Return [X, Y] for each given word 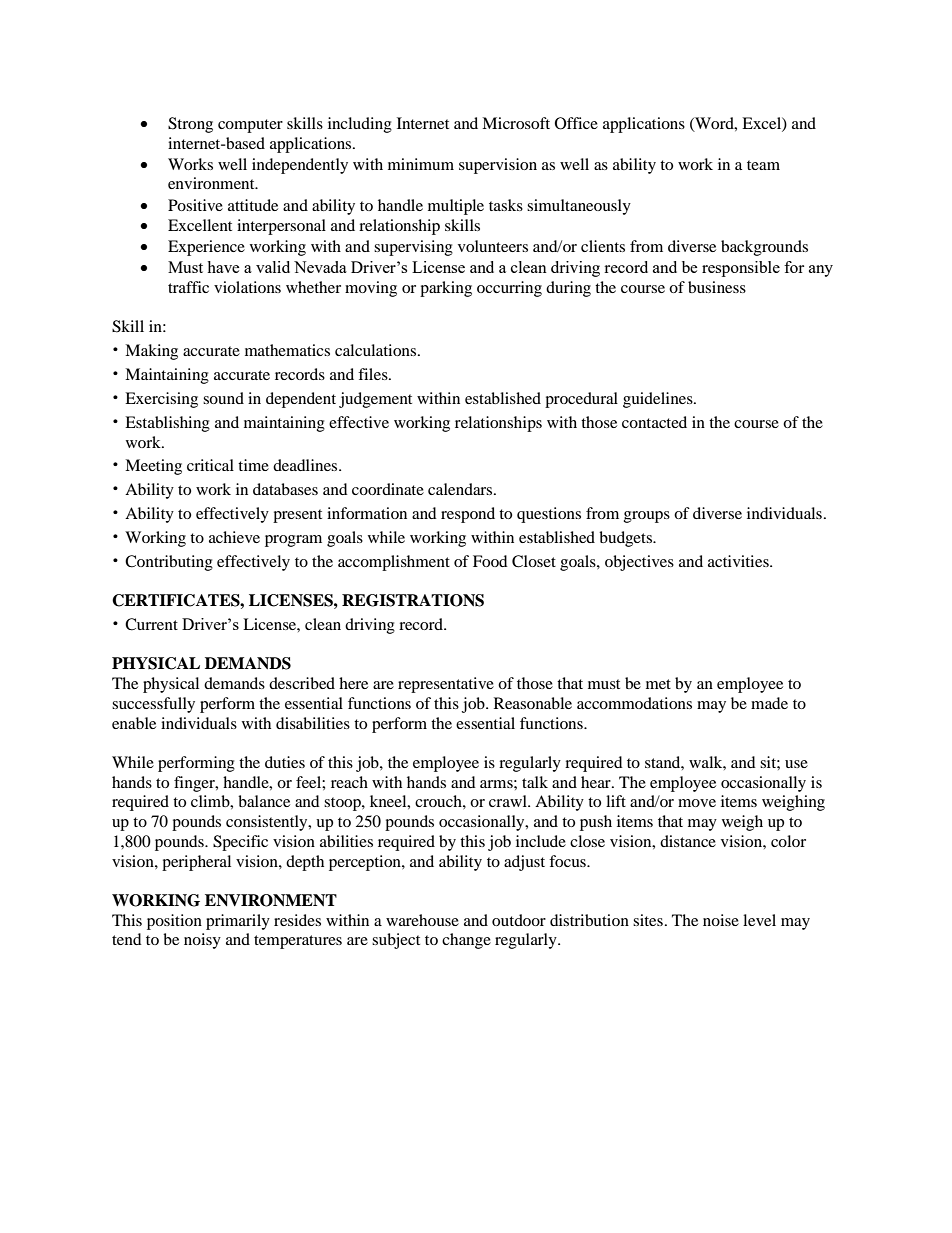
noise [721, 920]
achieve [234, 537]
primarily [238, 922]
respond [468, 515]
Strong [190, 125]
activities [739, 561]
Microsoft [516, 123]
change [466, 941]
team [763, 165]
